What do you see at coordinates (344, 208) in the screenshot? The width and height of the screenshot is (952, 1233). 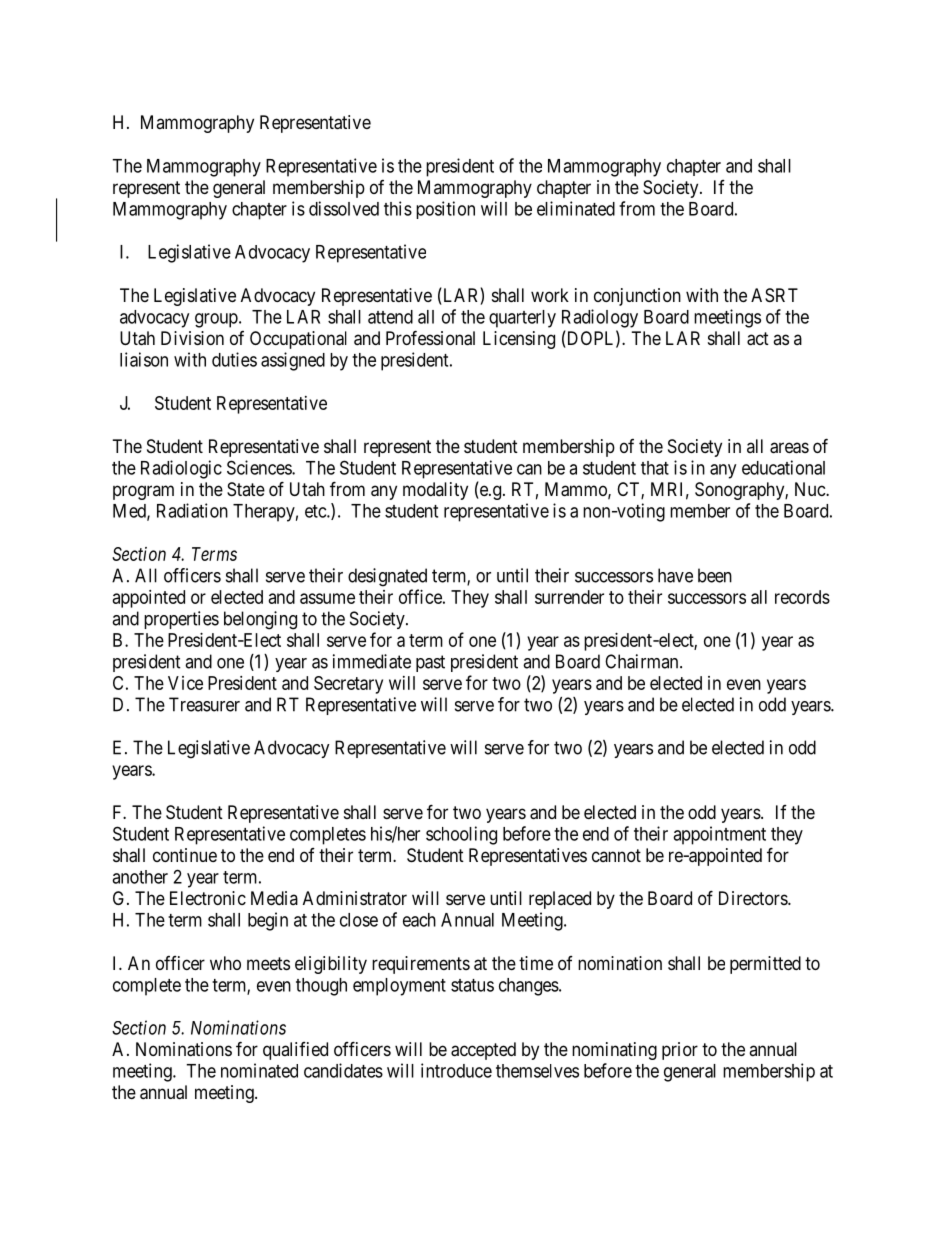 I see `dissolved` at bounding box center [344, 208].
